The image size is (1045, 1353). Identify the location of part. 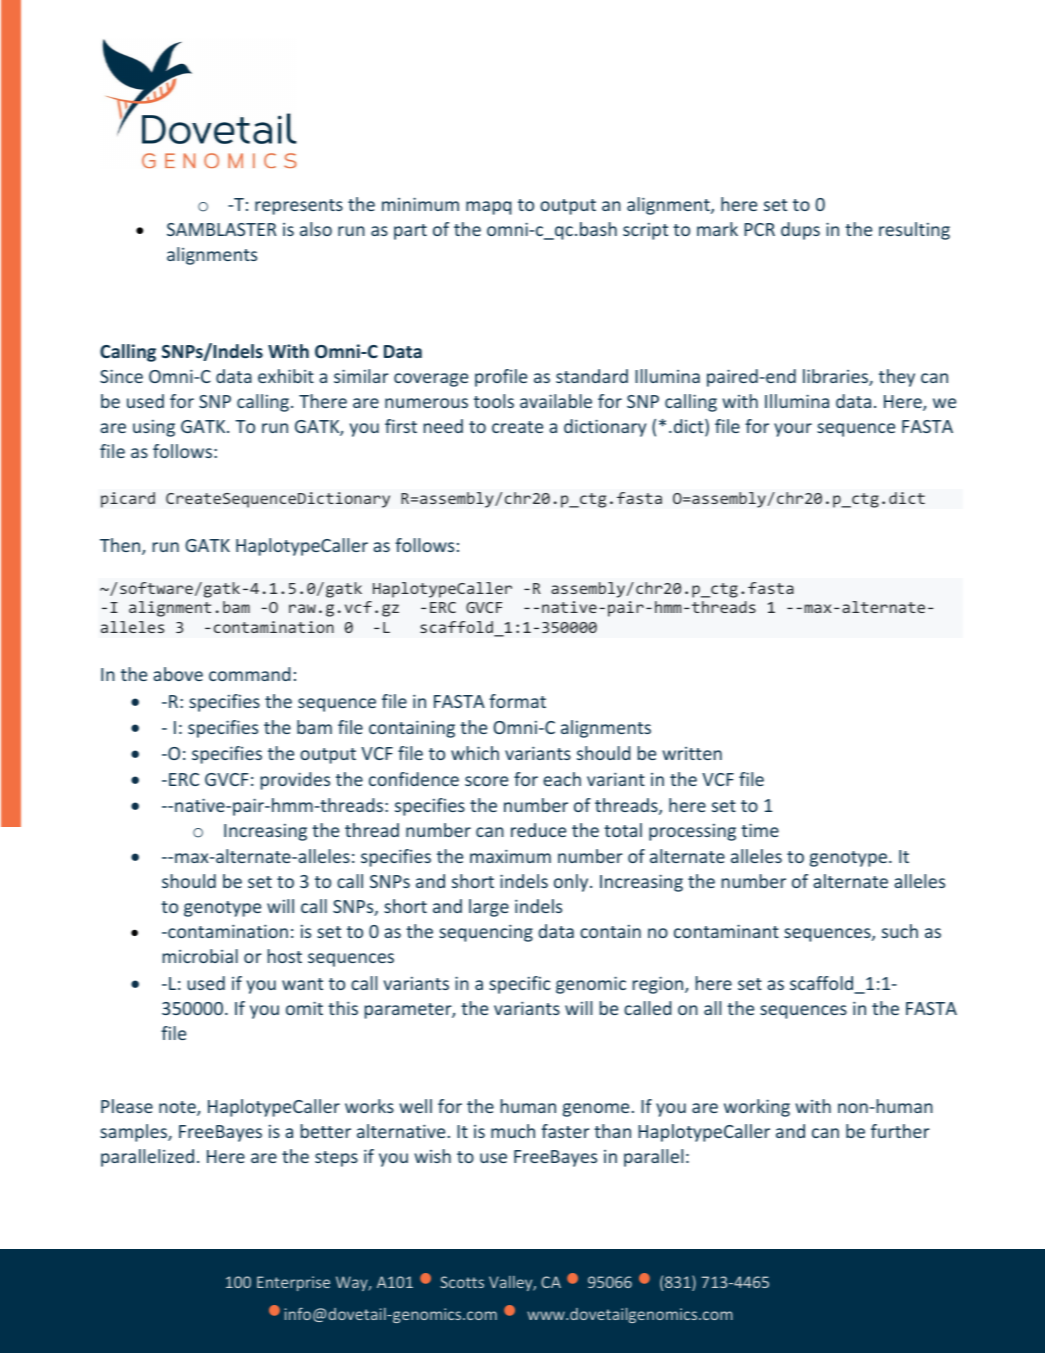
(410, 232).
